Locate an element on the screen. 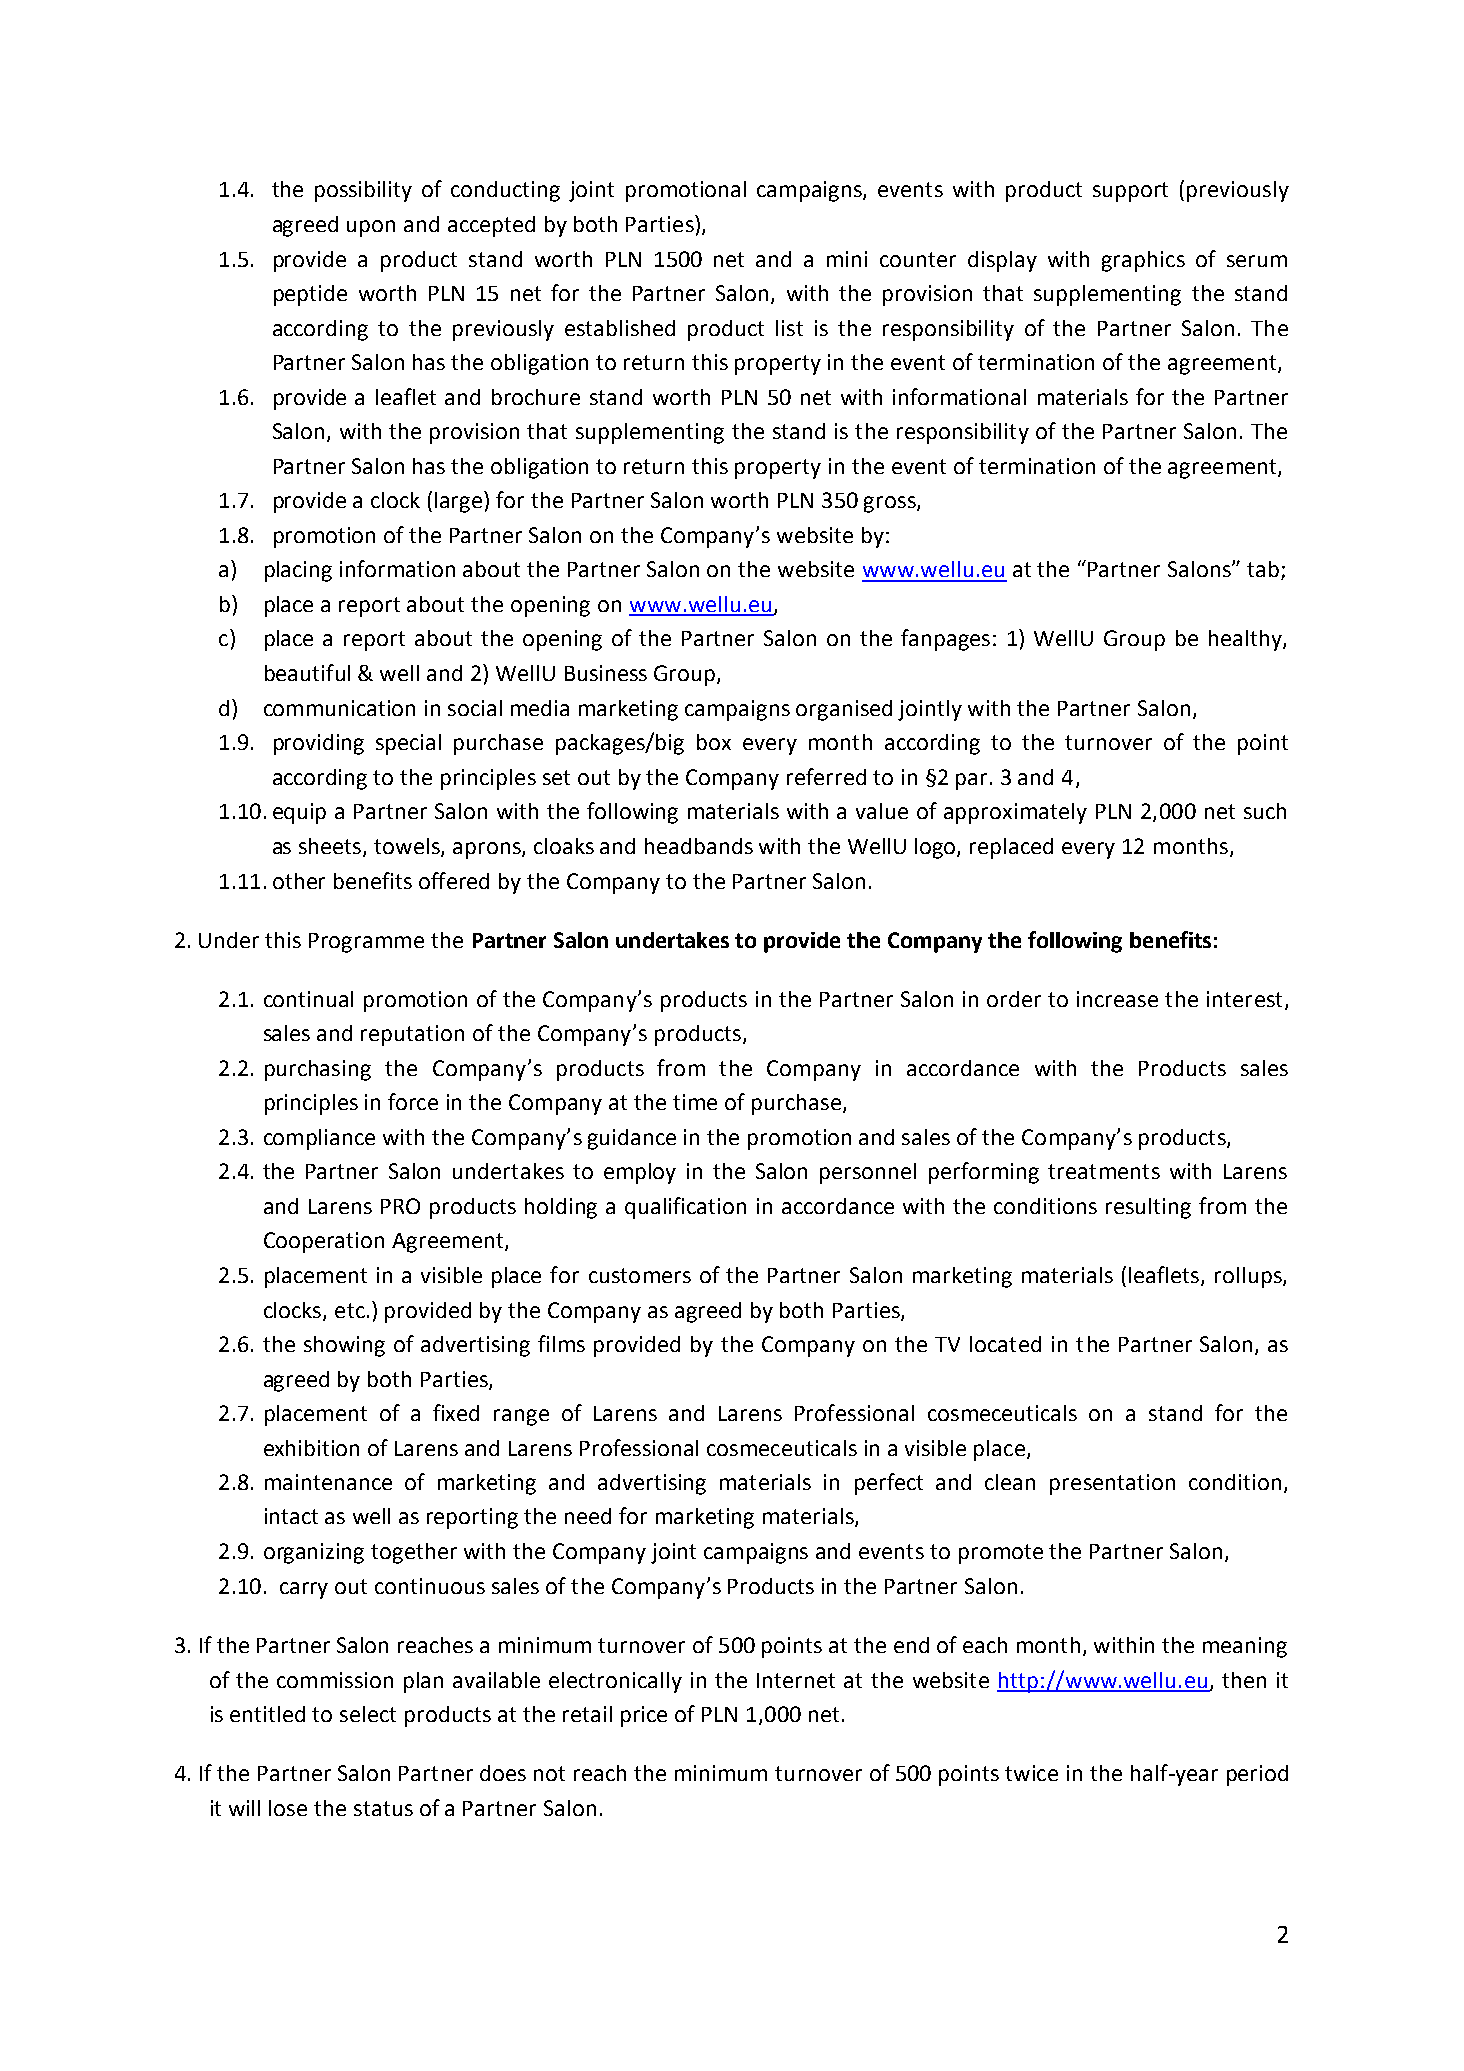  time is located at coordinates (695, 1102).
